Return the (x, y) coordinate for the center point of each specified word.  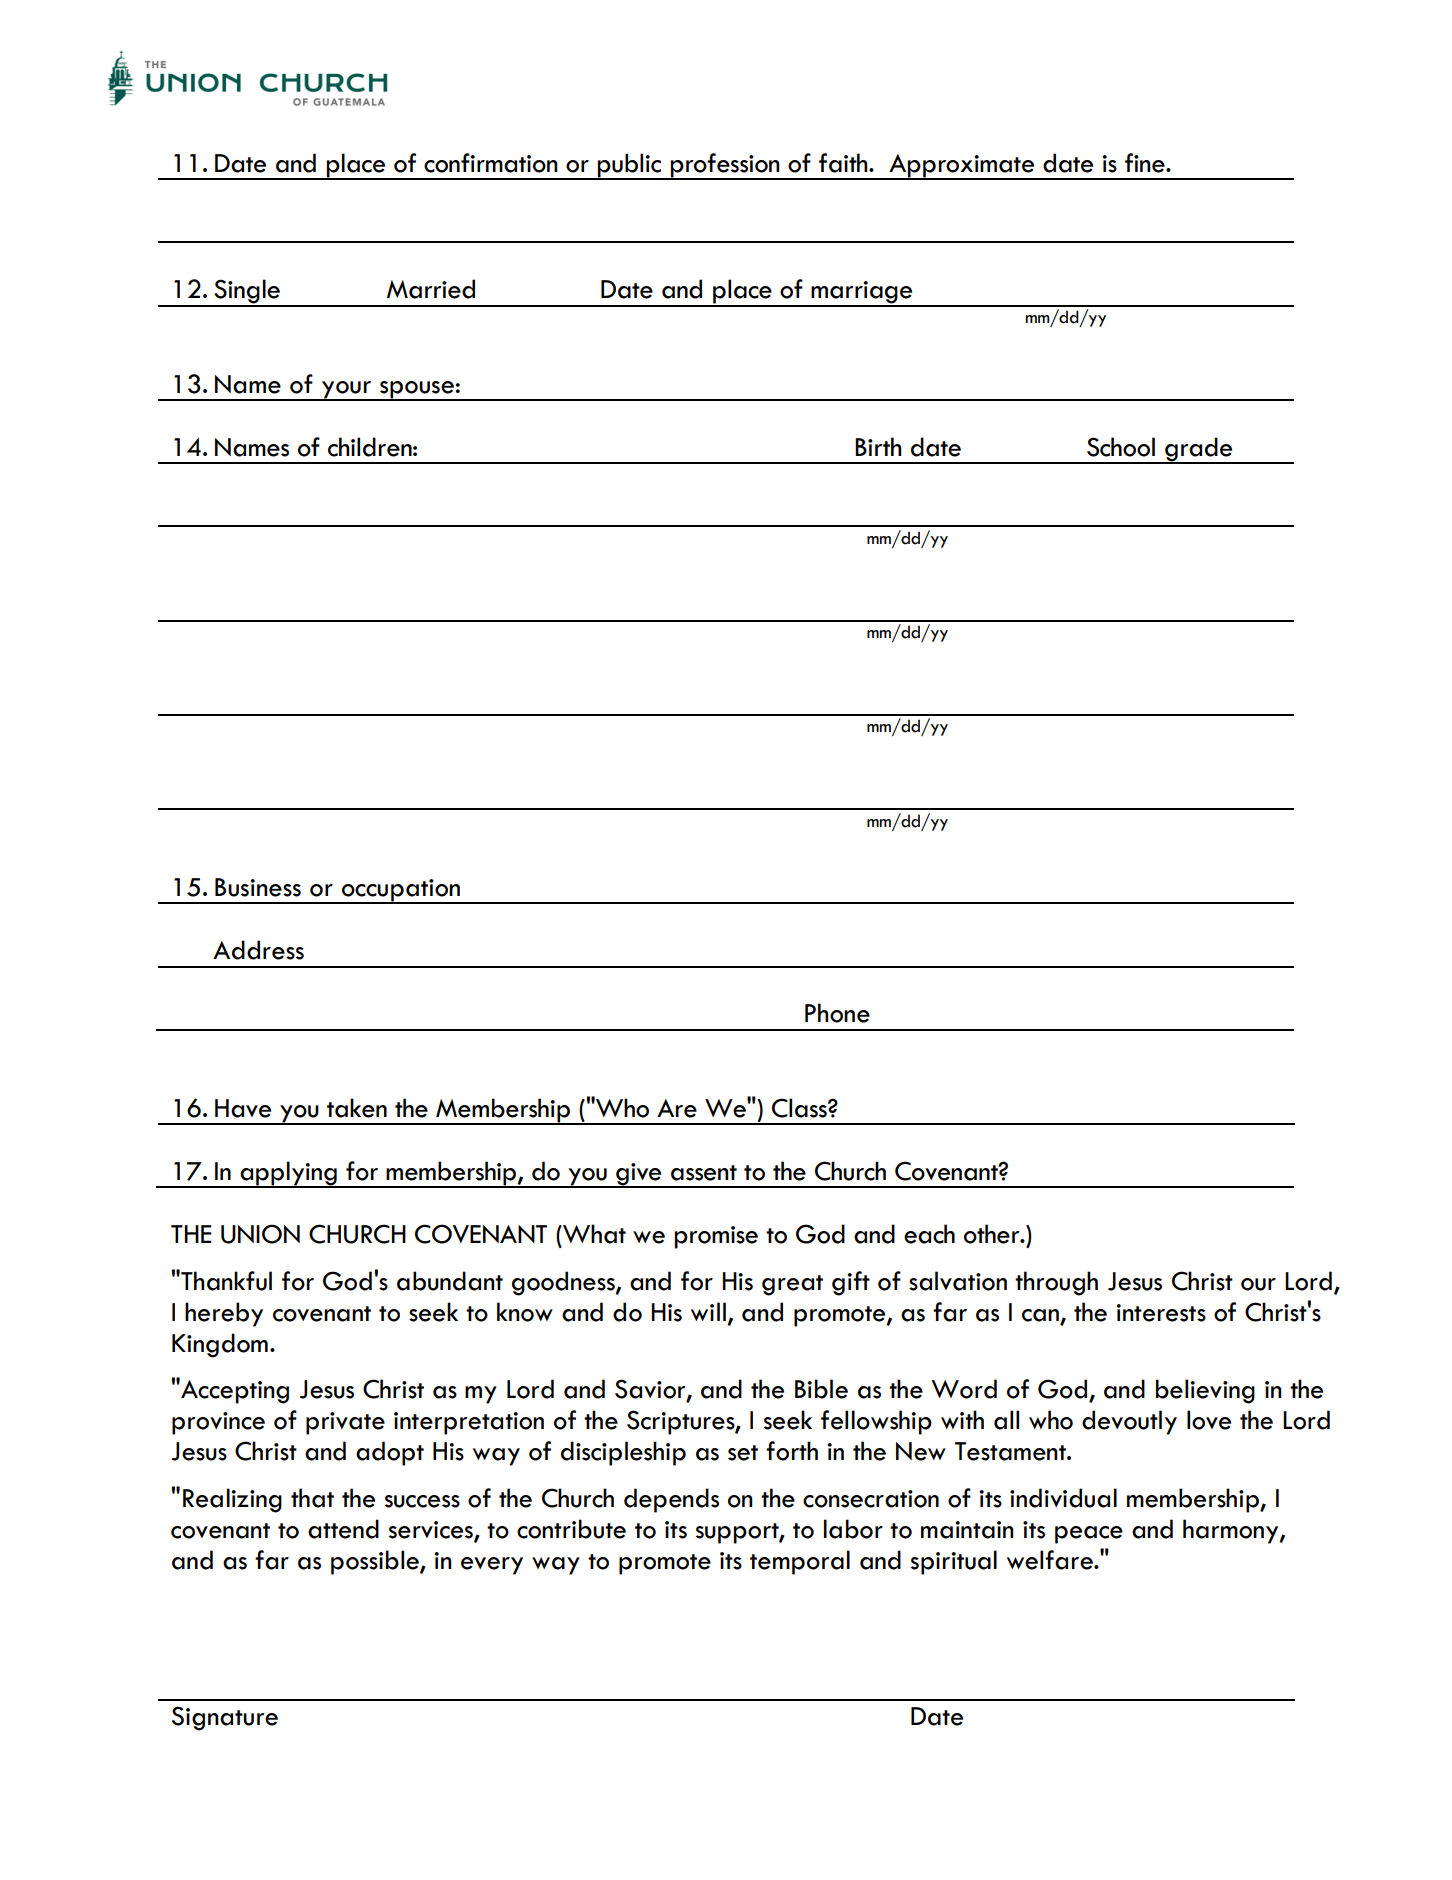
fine (1146, 163)
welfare (1051, 1560)
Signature (225, 1718)
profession (725, 166)
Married (431, 289)
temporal (800, 1562)
